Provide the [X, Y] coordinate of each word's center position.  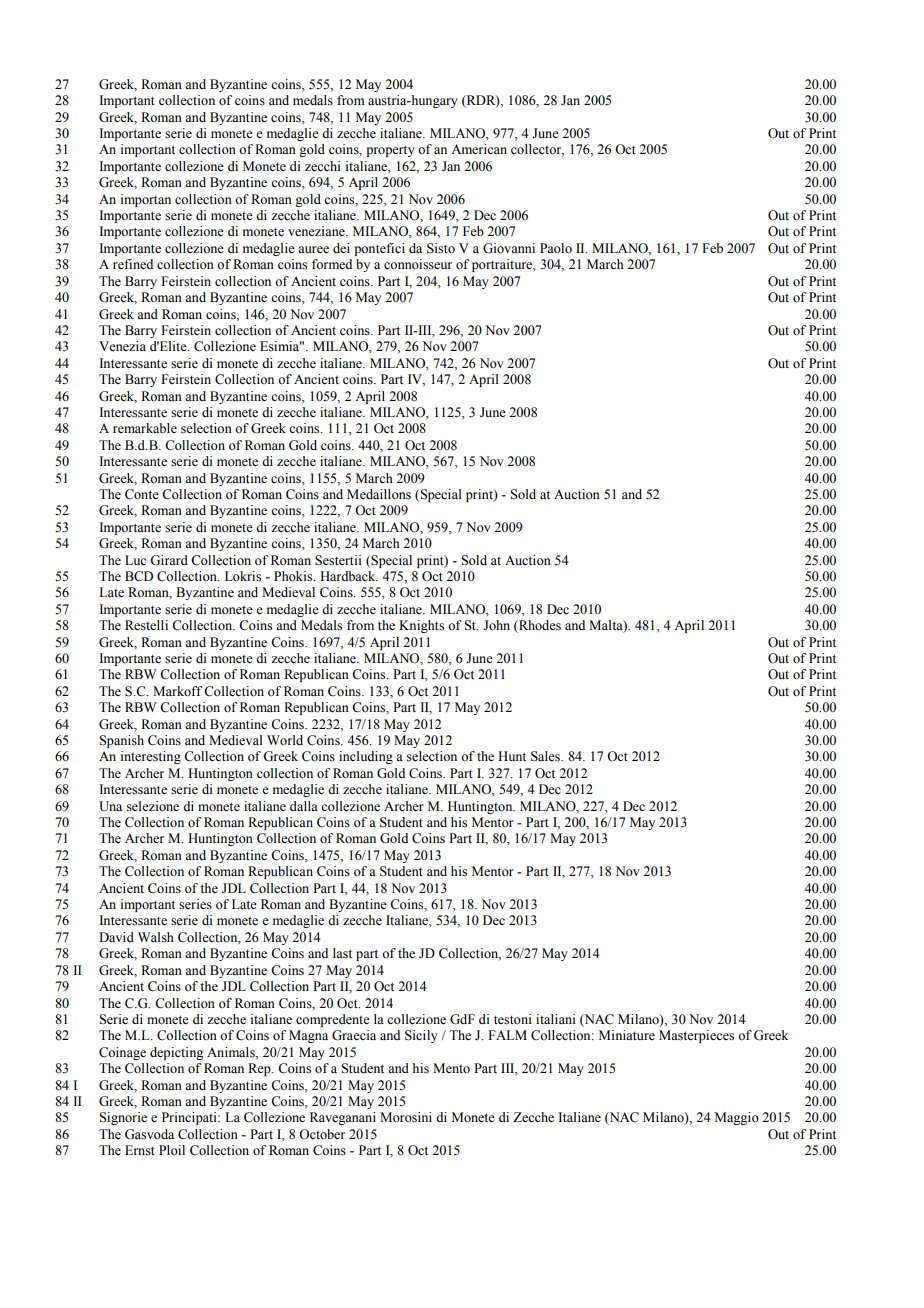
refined [133, 264]
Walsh [156, 937]
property [391, 151]
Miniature [627, 1035]
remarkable [145, 428]
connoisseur [418, 264]
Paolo [556, 248]
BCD [139, 576]
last [342, 953]
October [322, 1134]
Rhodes [539, 626]
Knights [421, 626]
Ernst [140, 1150]
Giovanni [509, 248]
